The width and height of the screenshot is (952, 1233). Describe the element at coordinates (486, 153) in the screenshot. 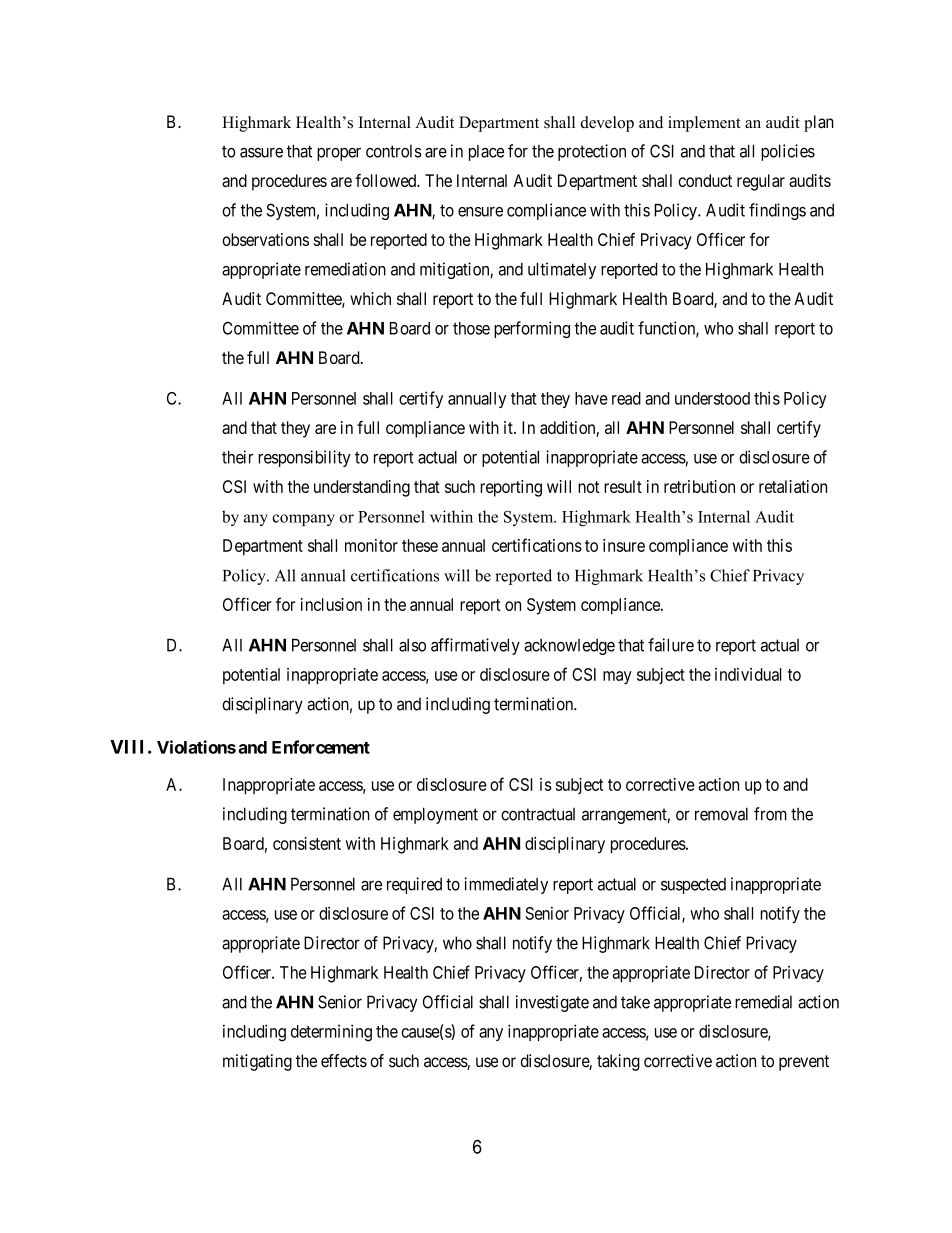

I see `place` at that location.
